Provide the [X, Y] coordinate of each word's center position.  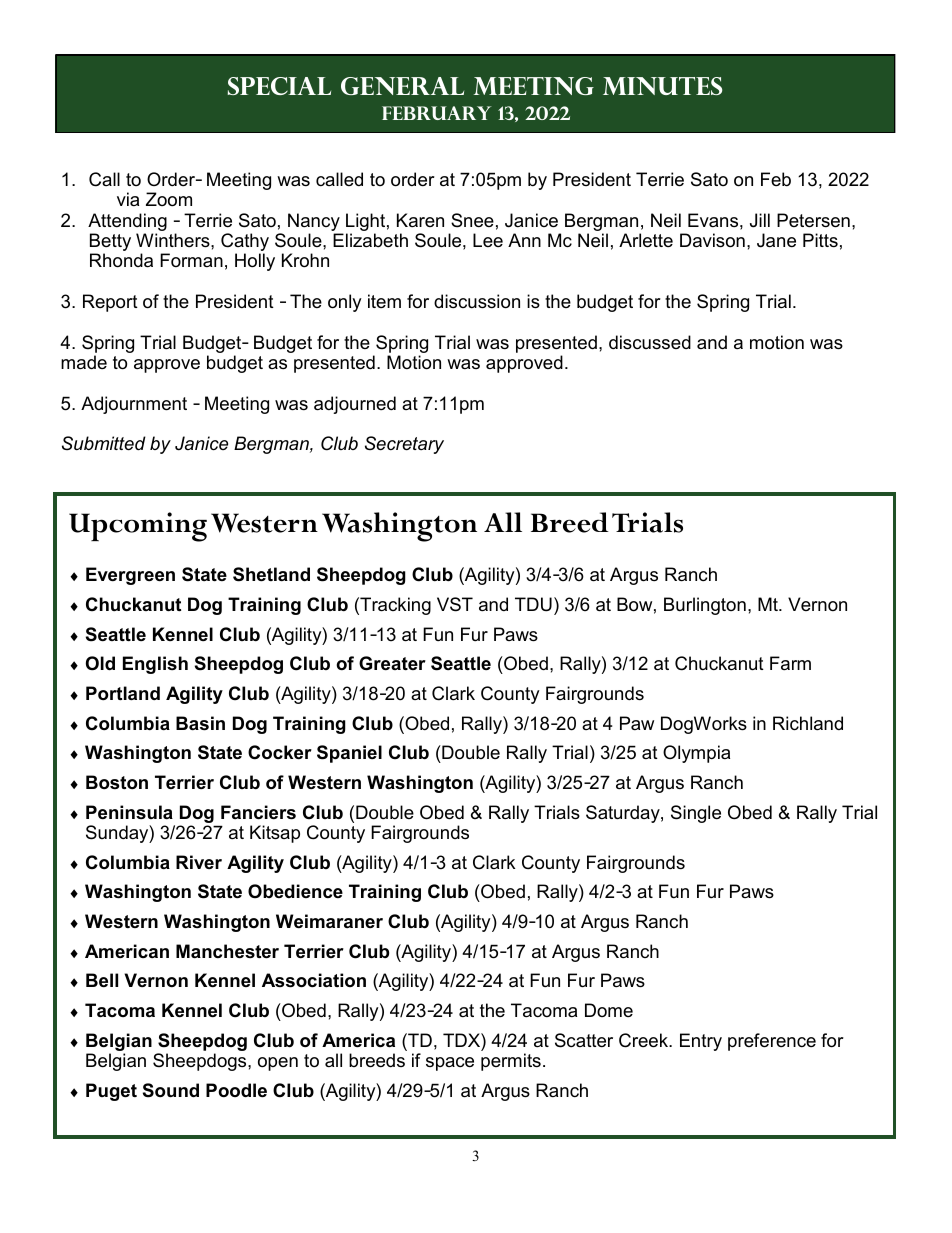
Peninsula [129, 812]
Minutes [662, 86]
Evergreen [130, 576]
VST [455, 604]
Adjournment [134, 405]
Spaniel [349, 754]
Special [279, 86]
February [436, 113]
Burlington [705, 606]
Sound [171, 1090]
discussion [477, 301]
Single [696, 814]
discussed [650, 342]
